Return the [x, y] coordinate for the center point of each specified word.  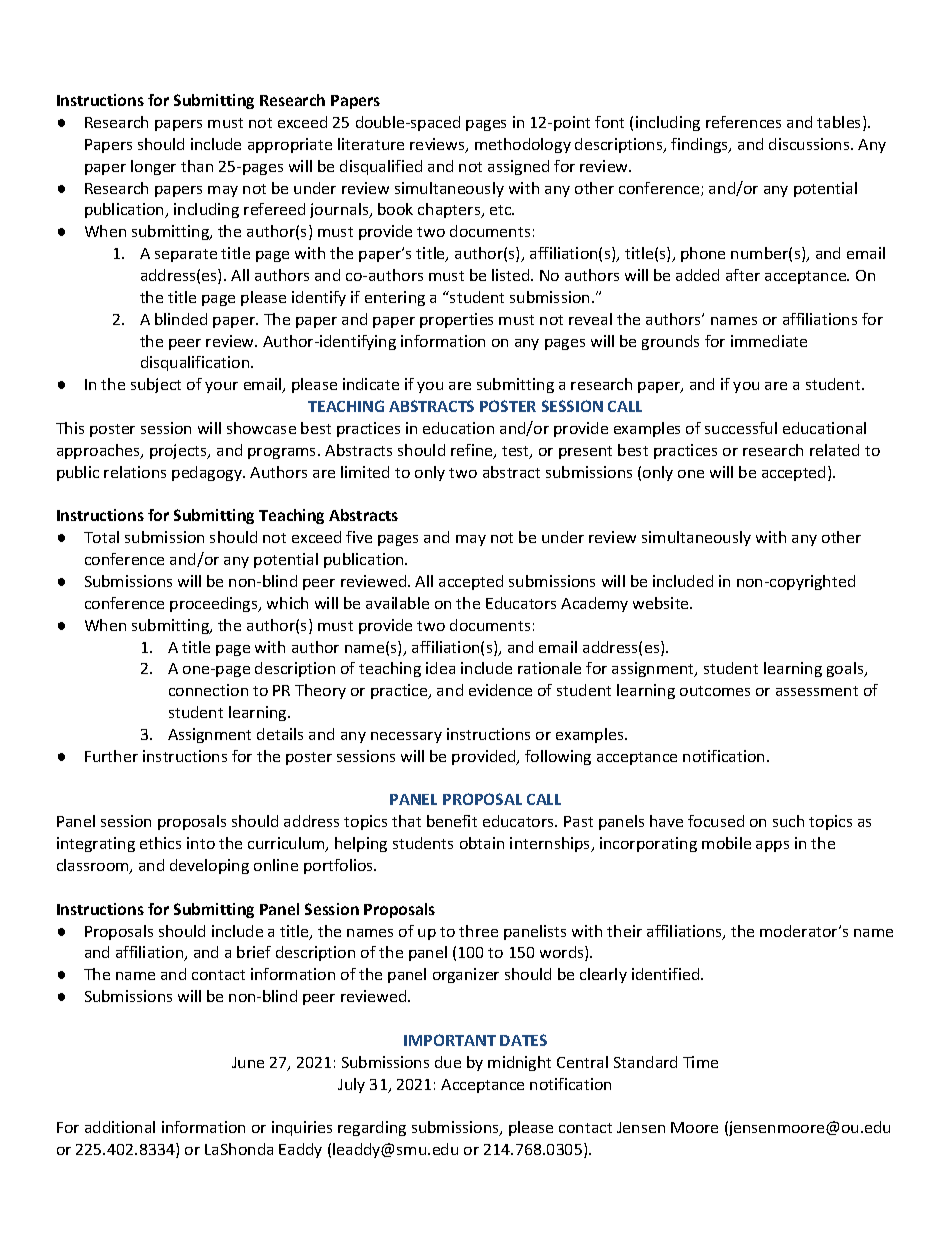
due [448, 1062]
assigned [518, 167]
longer [153, 167]
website [662, 603]
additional [120, 1127]
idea [440, 668]
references [743, 122]
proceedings [215, 604]
